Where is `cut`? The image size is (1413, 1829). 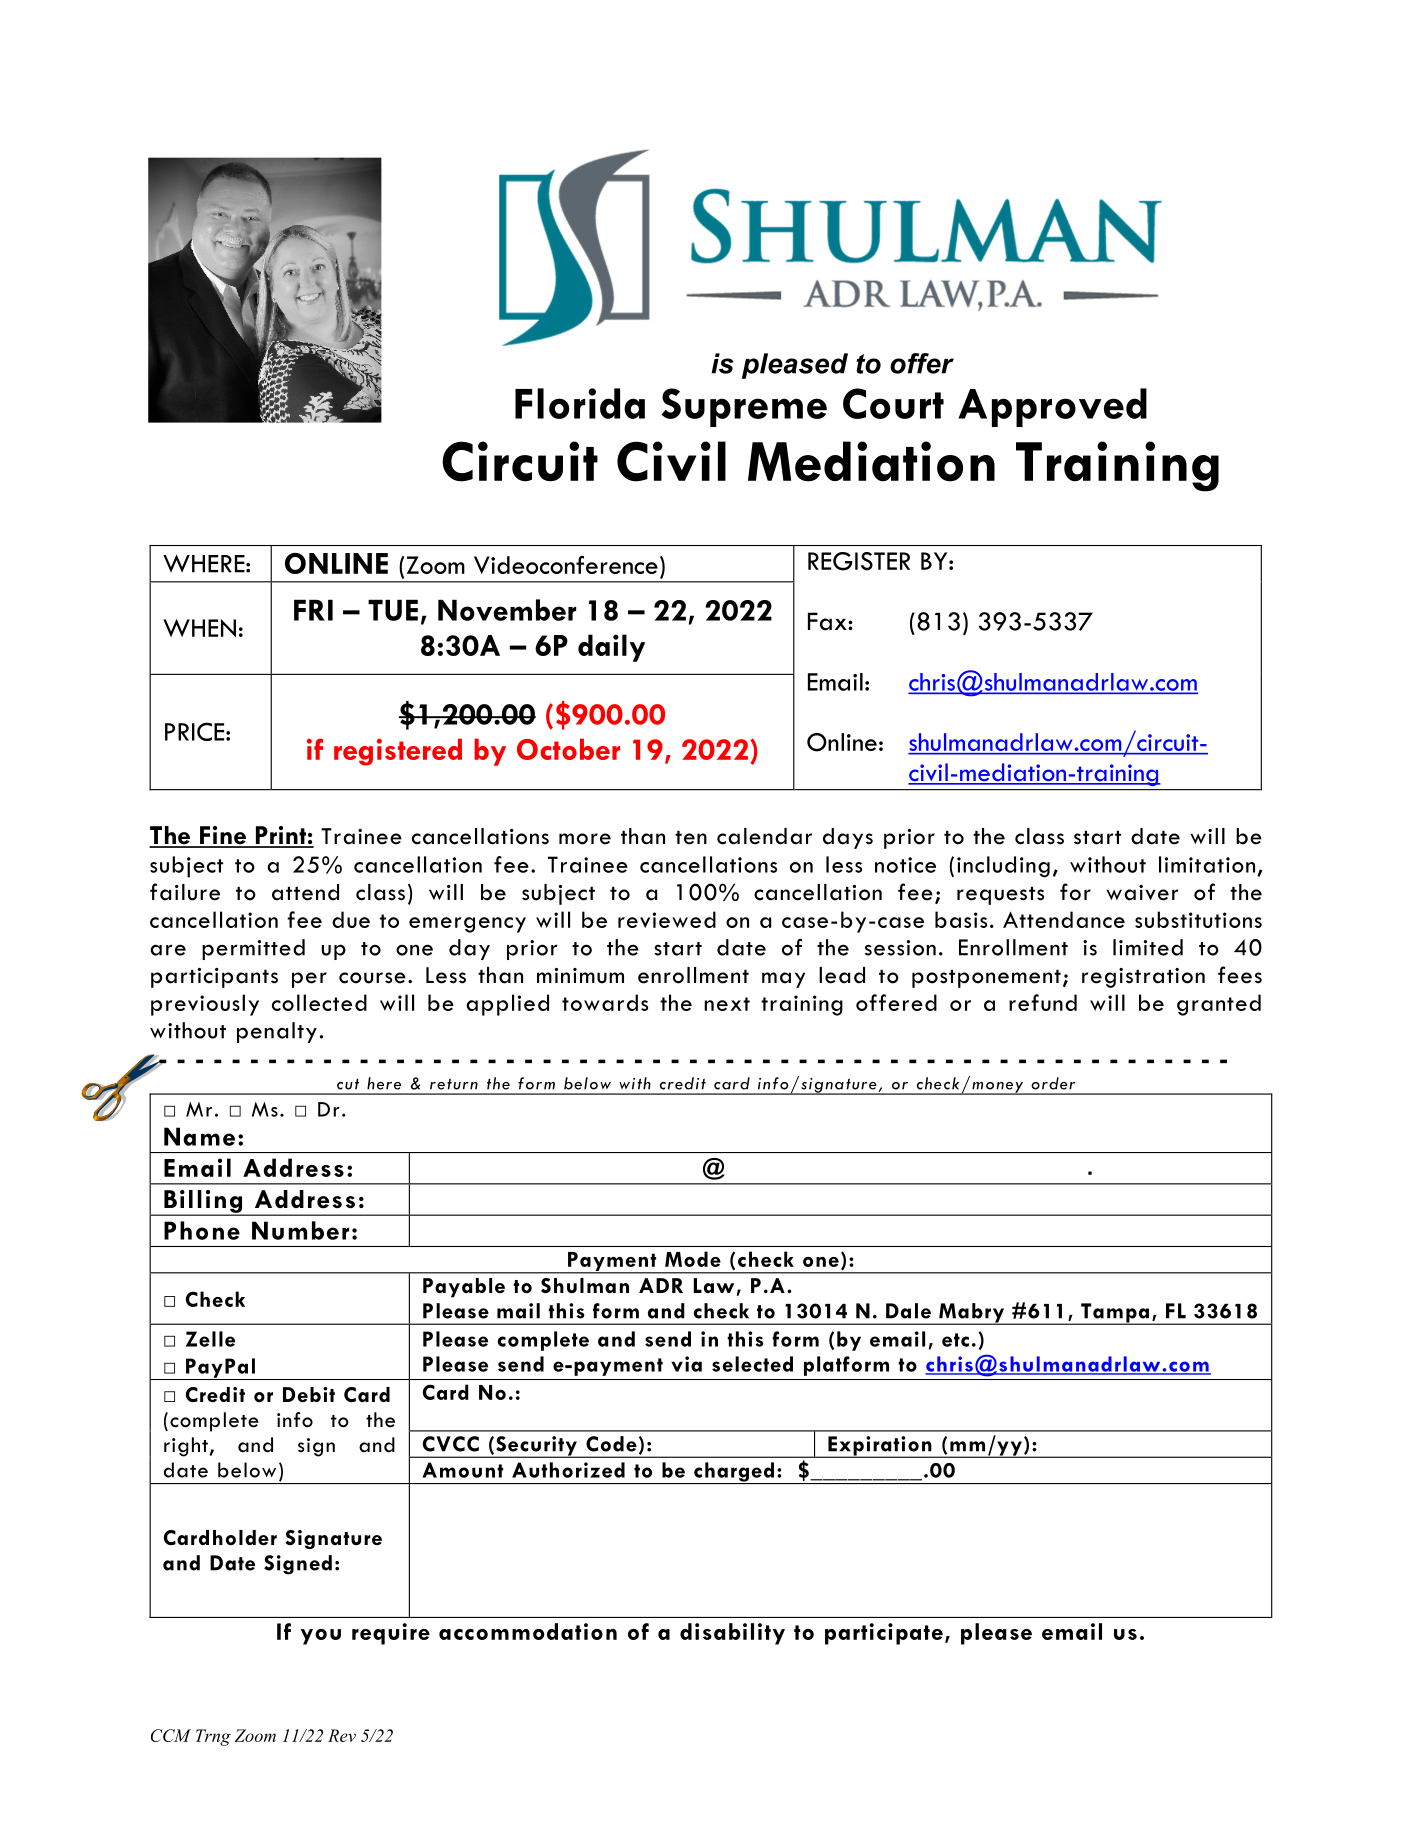
cut is located at coordinates (348, 1084).
